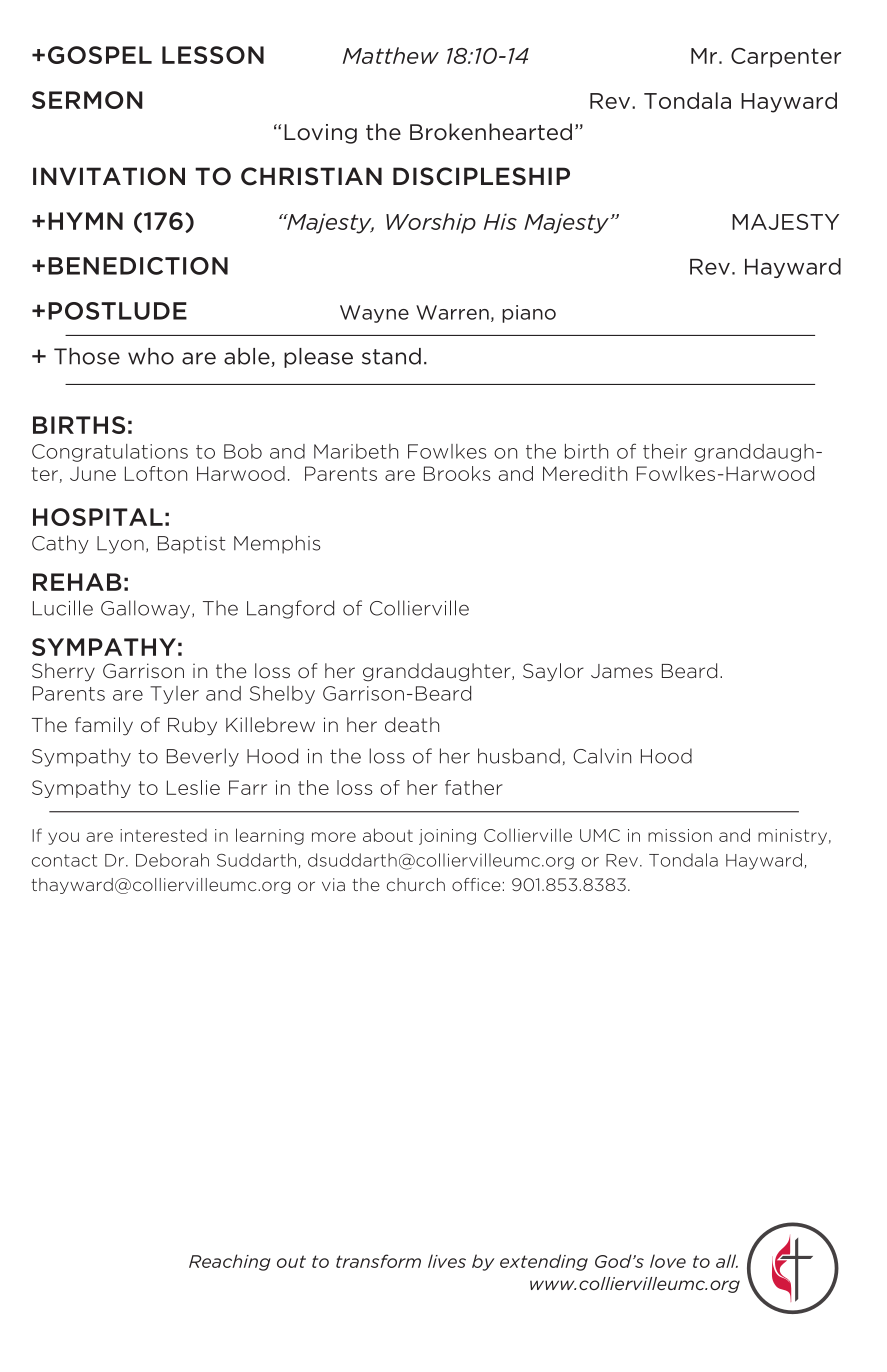 The image size is (887, 1372). What do you see at coordinates (87, 100) in the screenshot?
I see `SERMON` at bounding box center [87, 100].
